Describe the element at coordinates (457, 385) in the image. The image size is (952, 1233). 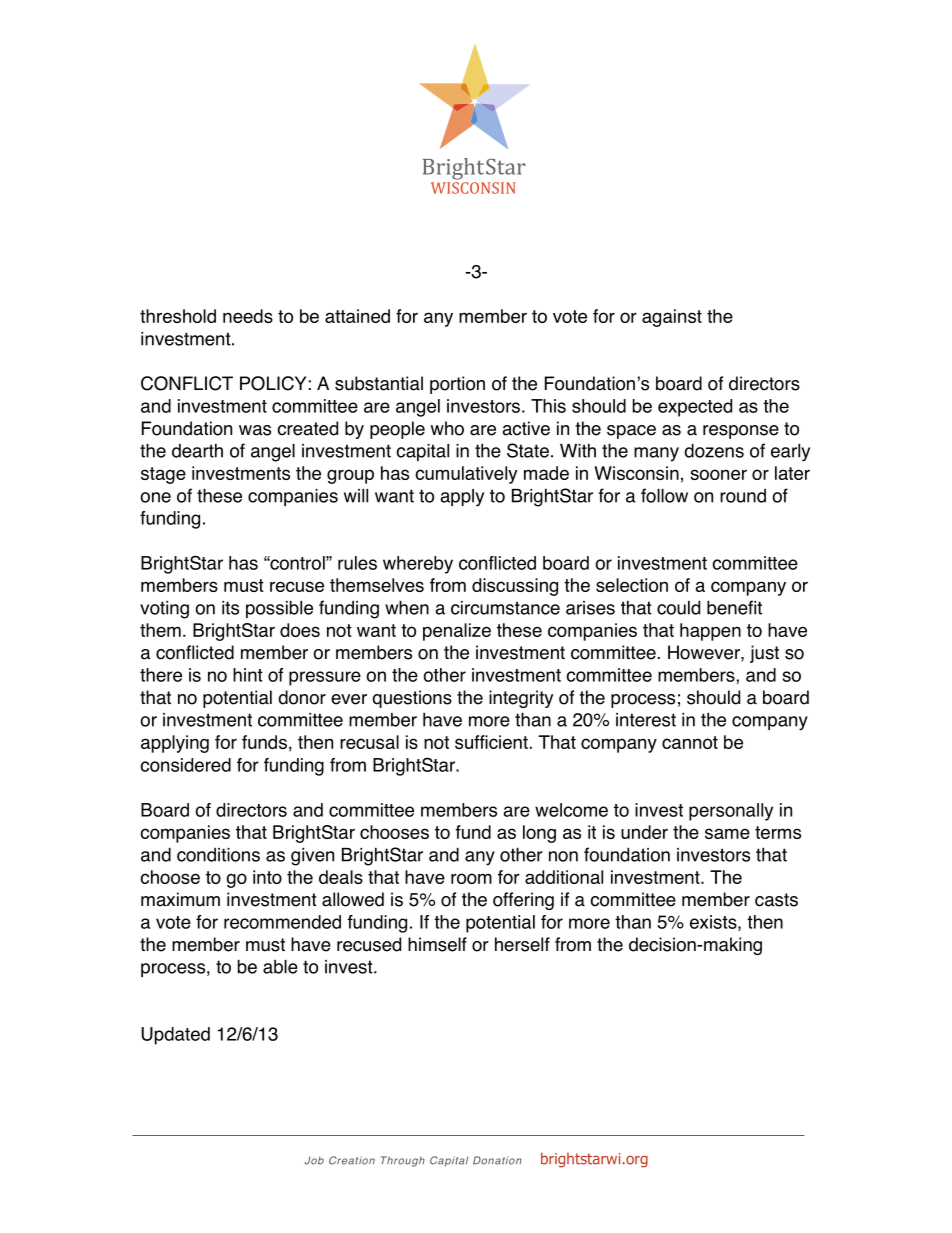
I see `portion` at that location.
